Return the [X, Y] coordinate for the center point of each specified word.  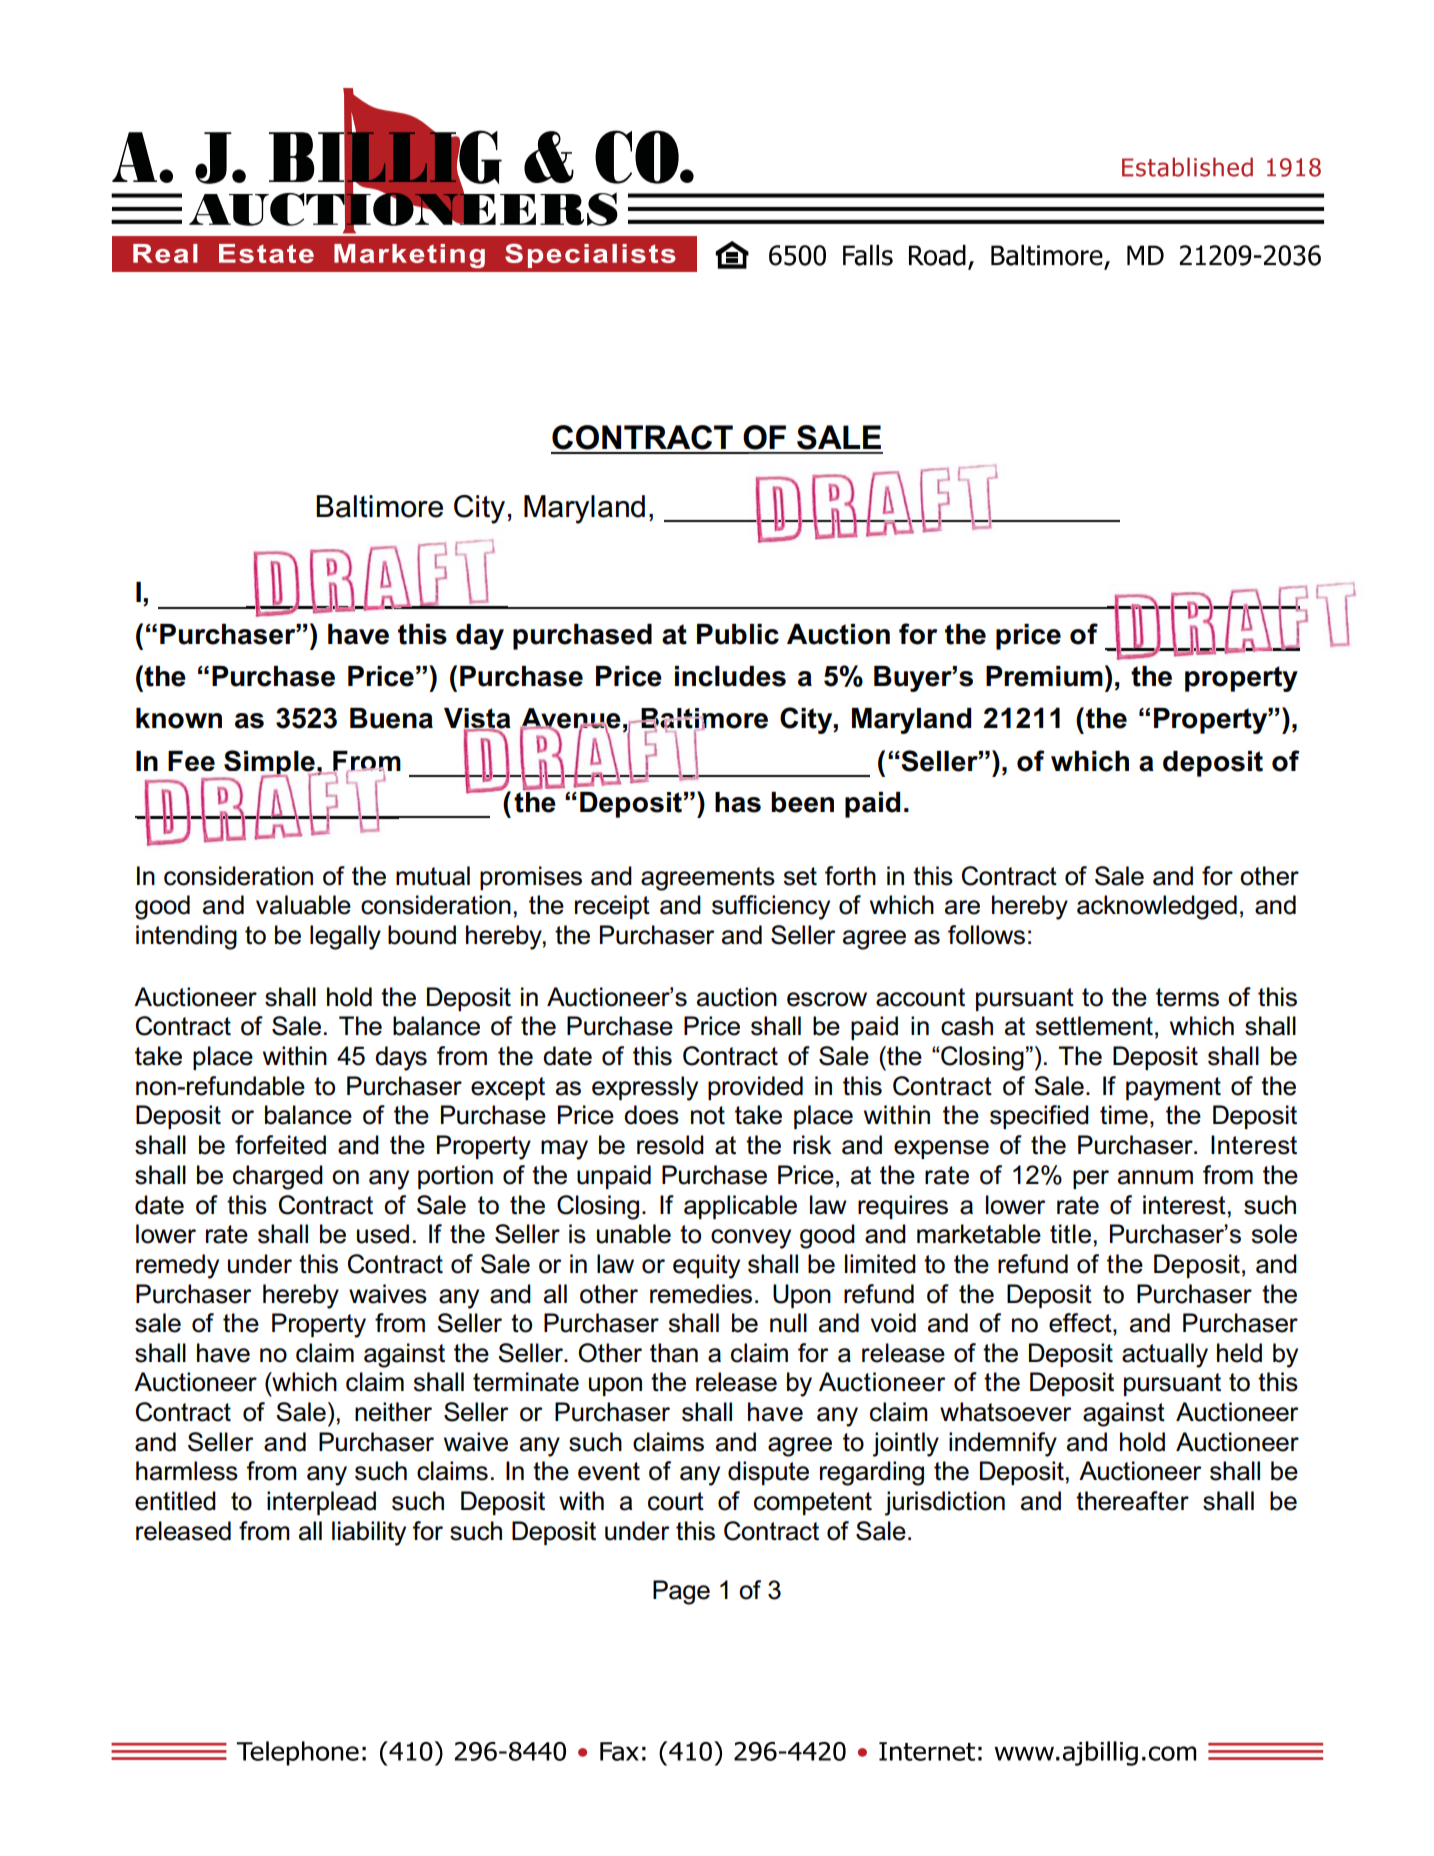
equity [706, 1266]
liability [369, 1533]
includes [730, 676]
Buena [391, 718]
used [383, 1234]
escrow [827, 999]
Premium [1044, 676]
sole [1274, 1234]
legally [345, 937]
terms [1187, 997]
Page [681, 1592]
